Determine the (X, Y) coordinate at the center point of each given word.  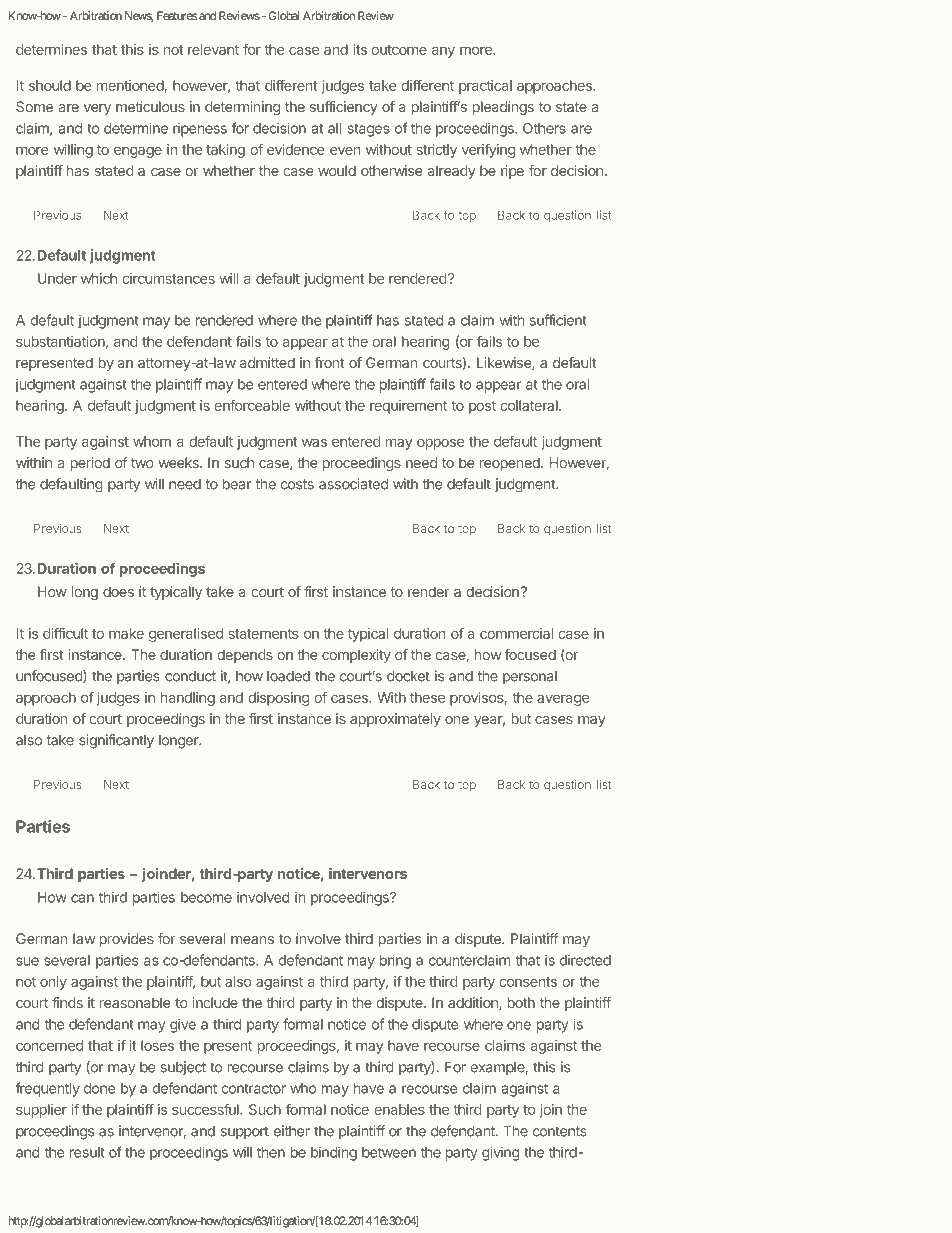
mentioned (130, 85)
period (90, 464)
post (482, 407)
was (314, 443)
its (360, 49)
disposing (279, 699)
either (292, 1131)
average (563, 700)
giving (500, 1153)
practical (485, 87)
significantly (116, 741)
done (99, 1088)
